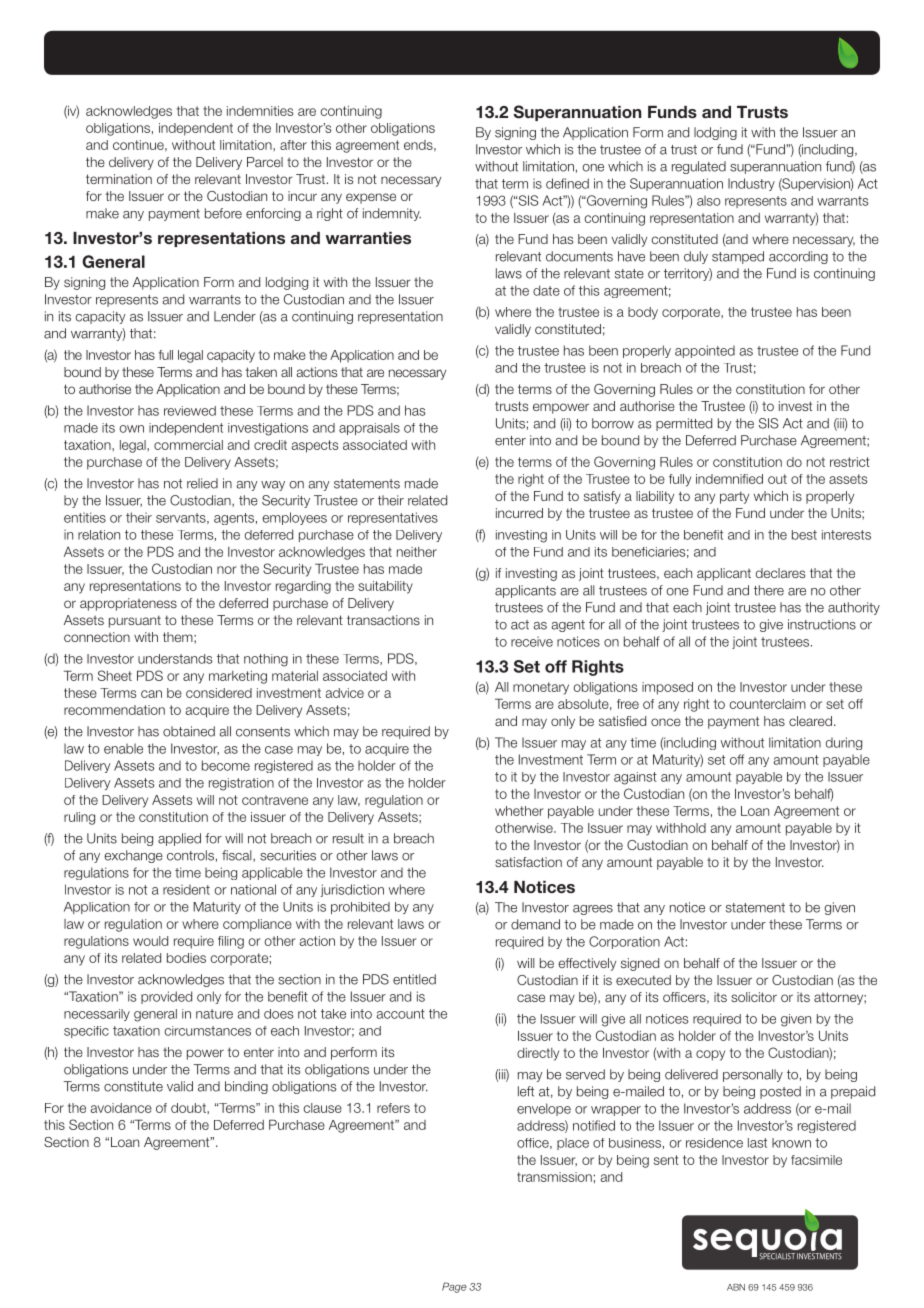 This screenshot has width=924, height=1308. Describe the element at coordinates (729, 479) in the screenshot. I see `indemnified` at that location.
